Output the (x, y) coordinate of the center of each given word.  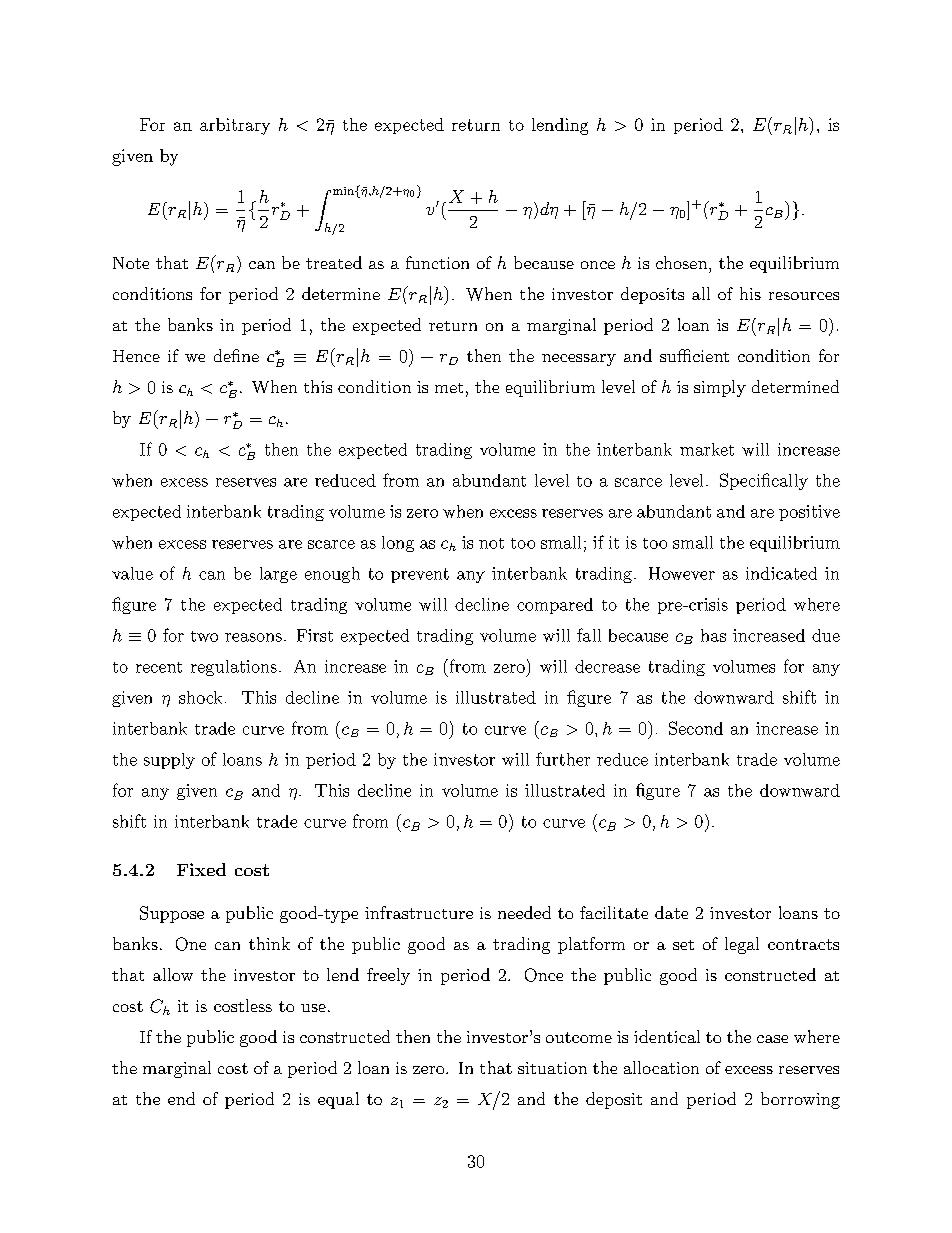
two (204, 636)
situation (552, 1068)
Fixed (201, 869)
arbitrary (235, 126)
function (437, 262)
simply (720, 388)
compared (555, 606)
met (449, 388)
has (713, 635)
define (236, 355)
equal (338, 1100)
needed (524, 912)
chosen (683, 262)
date (671, 912)
